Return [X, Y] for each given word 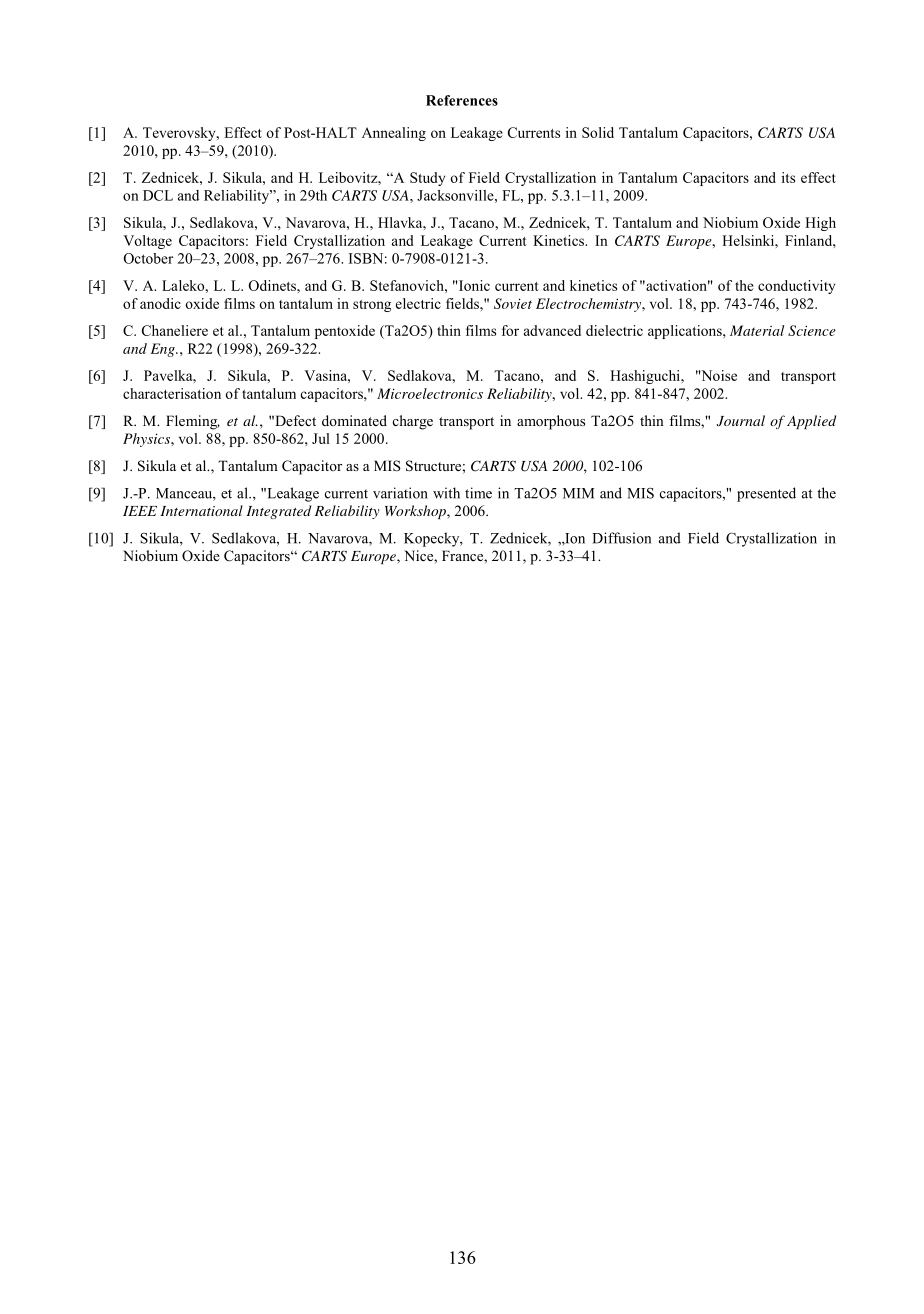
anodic [160, 303]
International [201, 510]
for [510, 330]
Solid [598, 132]
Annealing [394, 134]
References [462, 100]
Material [757, 330]
